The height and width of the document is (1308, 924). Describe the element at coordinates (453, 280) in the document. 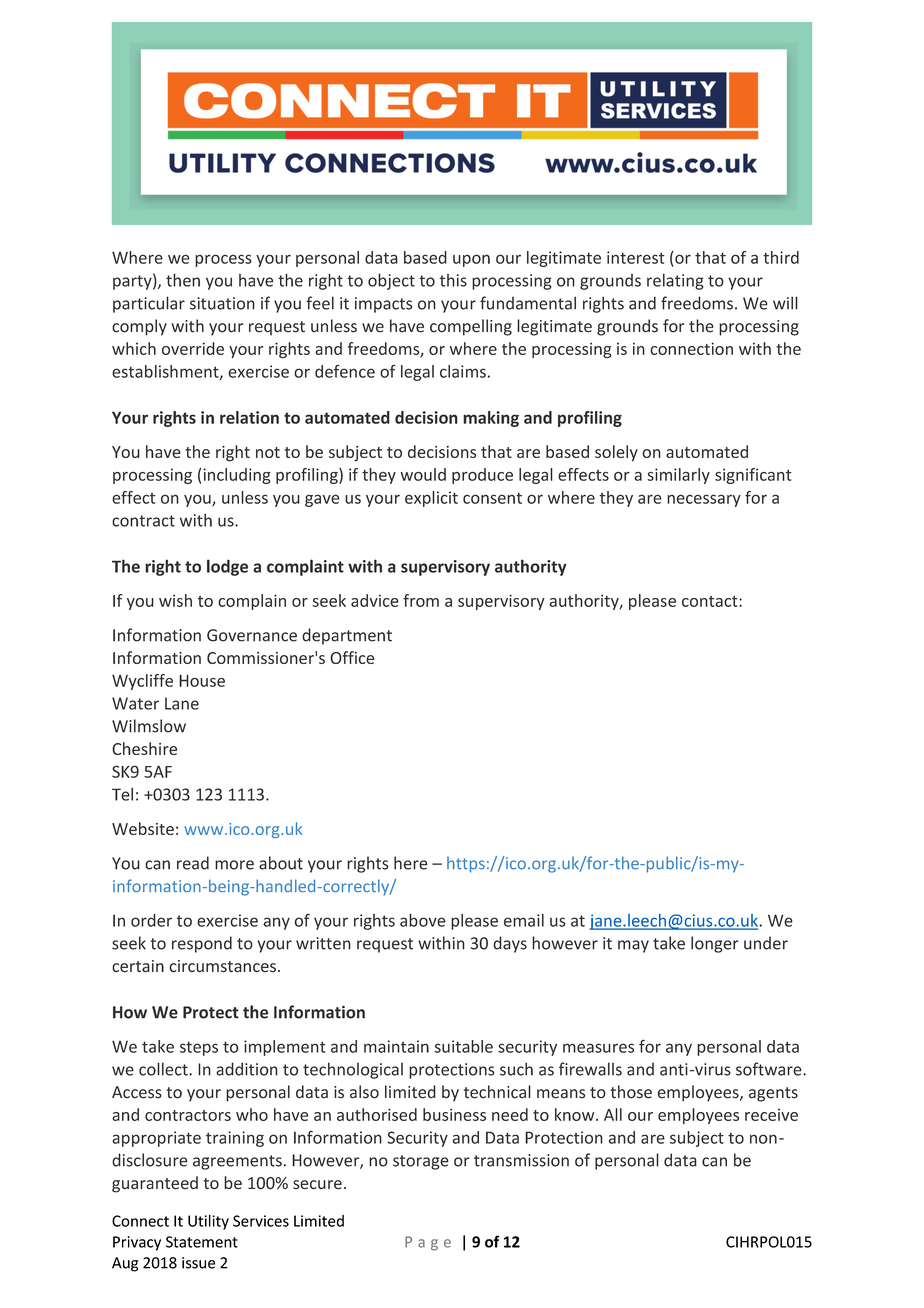

I see `this` at that location.
